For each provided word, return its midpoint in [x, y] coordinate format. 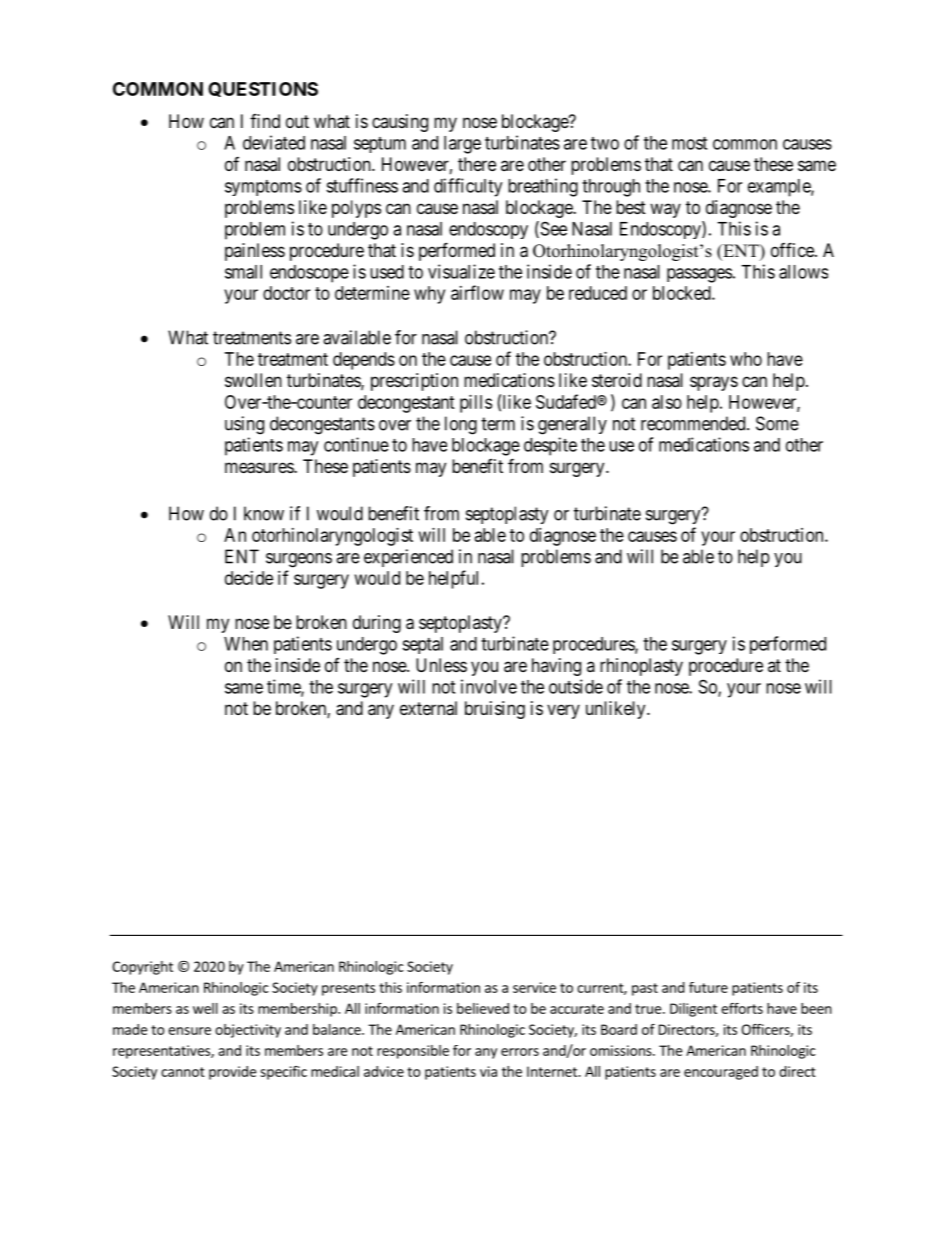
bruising [495, 710]
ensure [189, 1031]
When [246, 644]
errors [520, 1052]
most [689, 143]
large [462, 145]
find [265, 121]
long [461, 425]
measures [260, 468]
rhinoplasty [641, 667]
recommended [694, 423]
